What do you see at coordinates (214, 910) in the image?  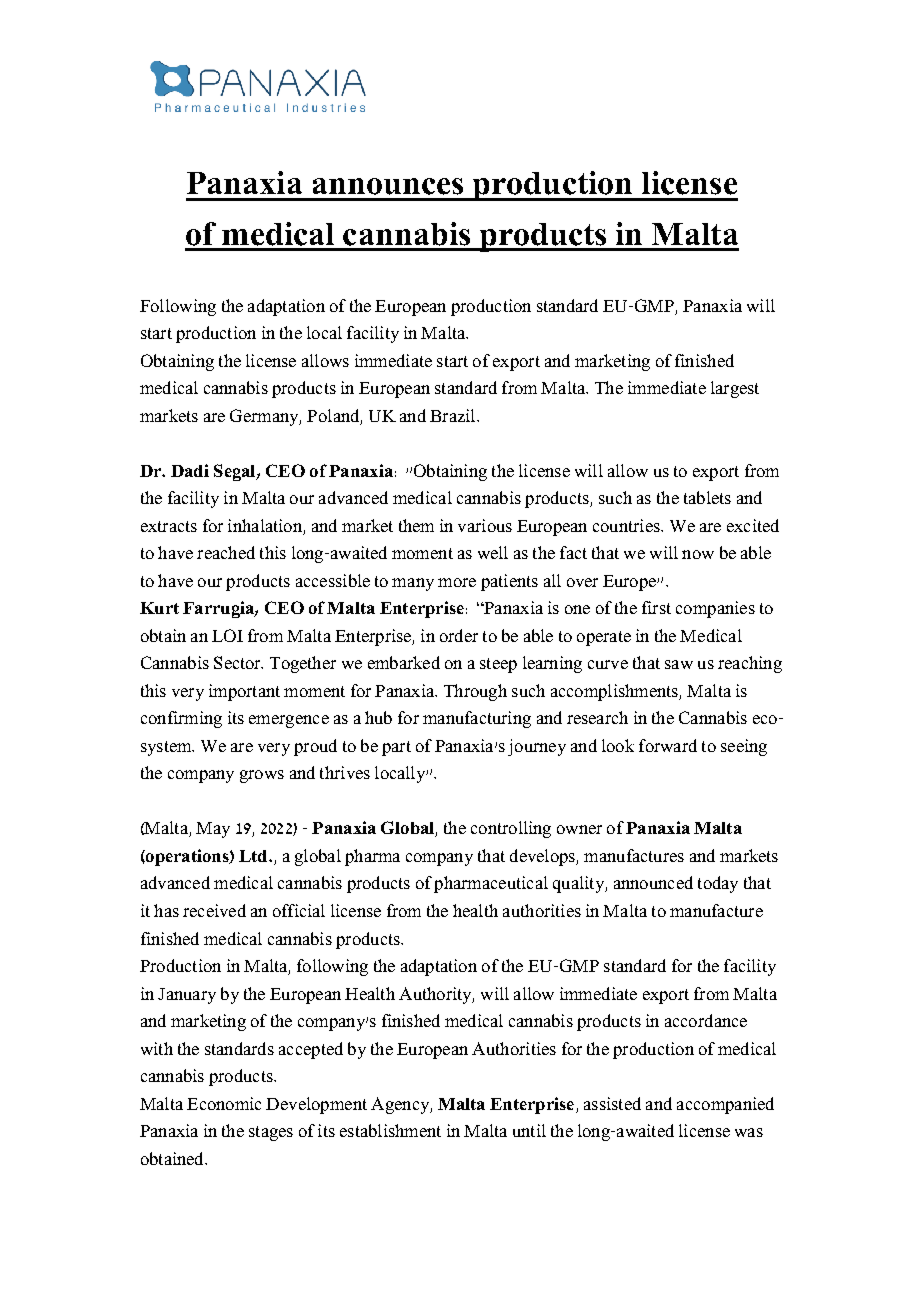 I see `received` at bounding box center [214, 910].
